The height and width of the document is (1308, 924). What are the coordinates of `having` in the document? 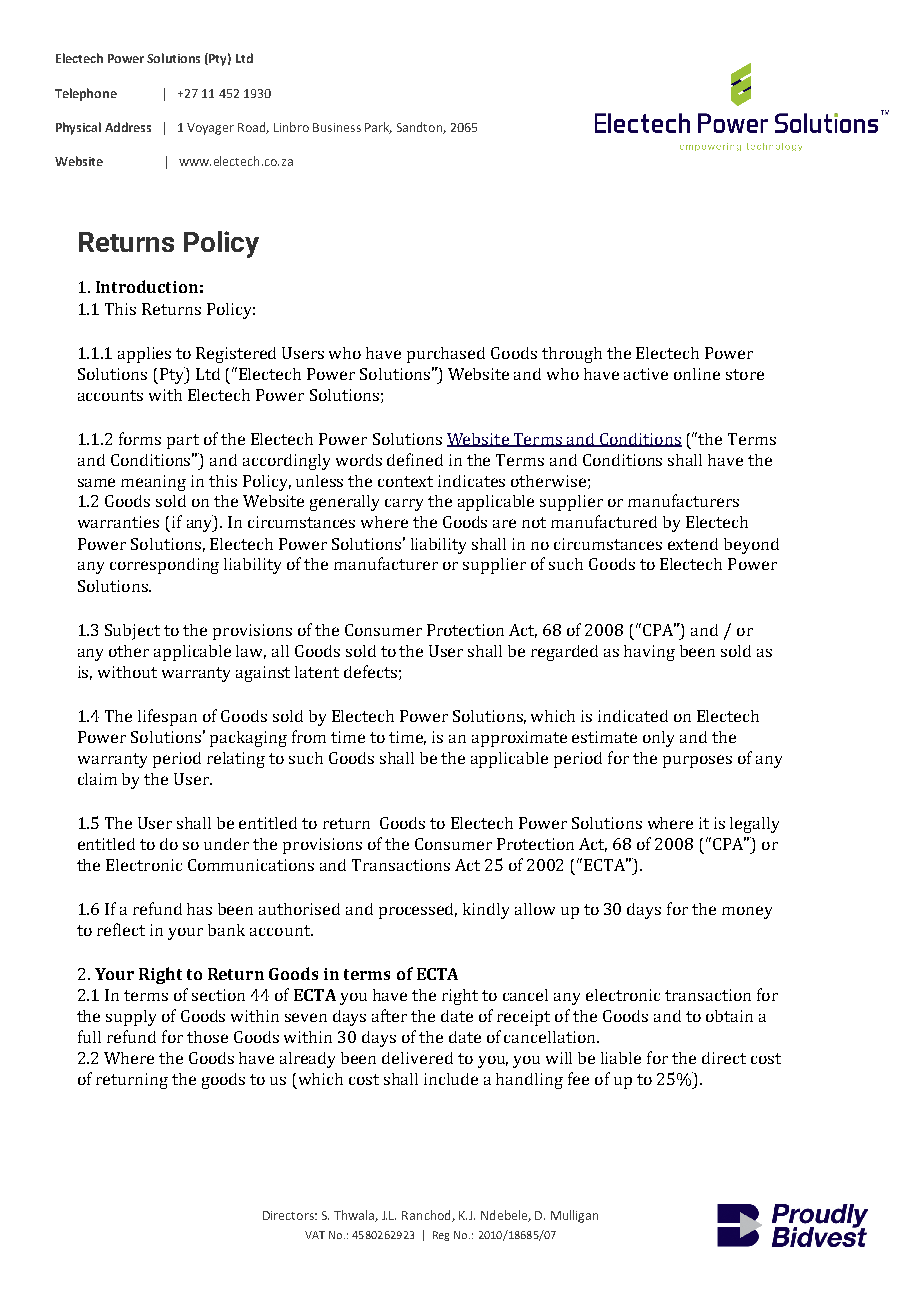 It's located at (649, 653).
